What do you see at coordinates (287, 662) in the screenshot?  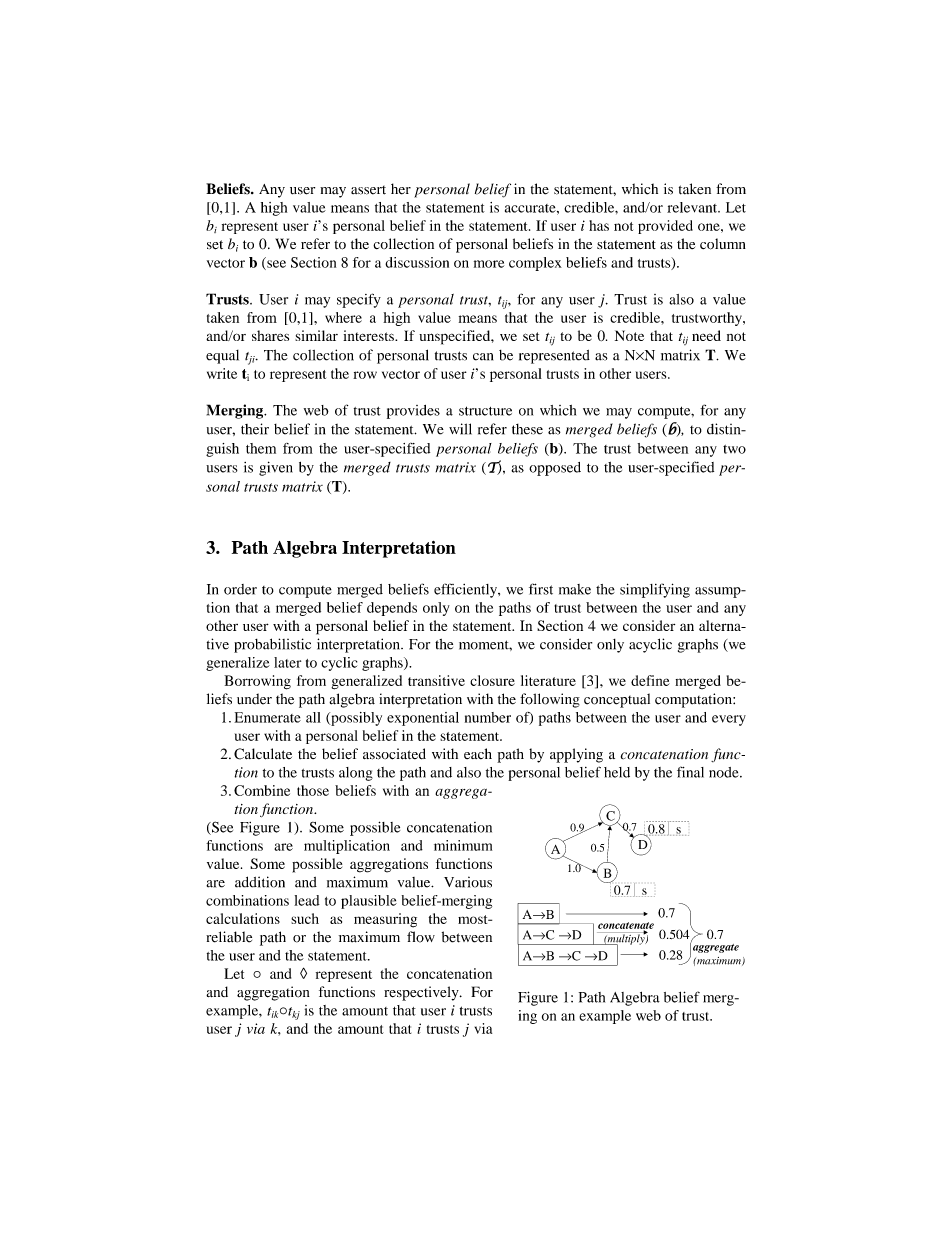 I see `later` at bounding box center [287, 662].
